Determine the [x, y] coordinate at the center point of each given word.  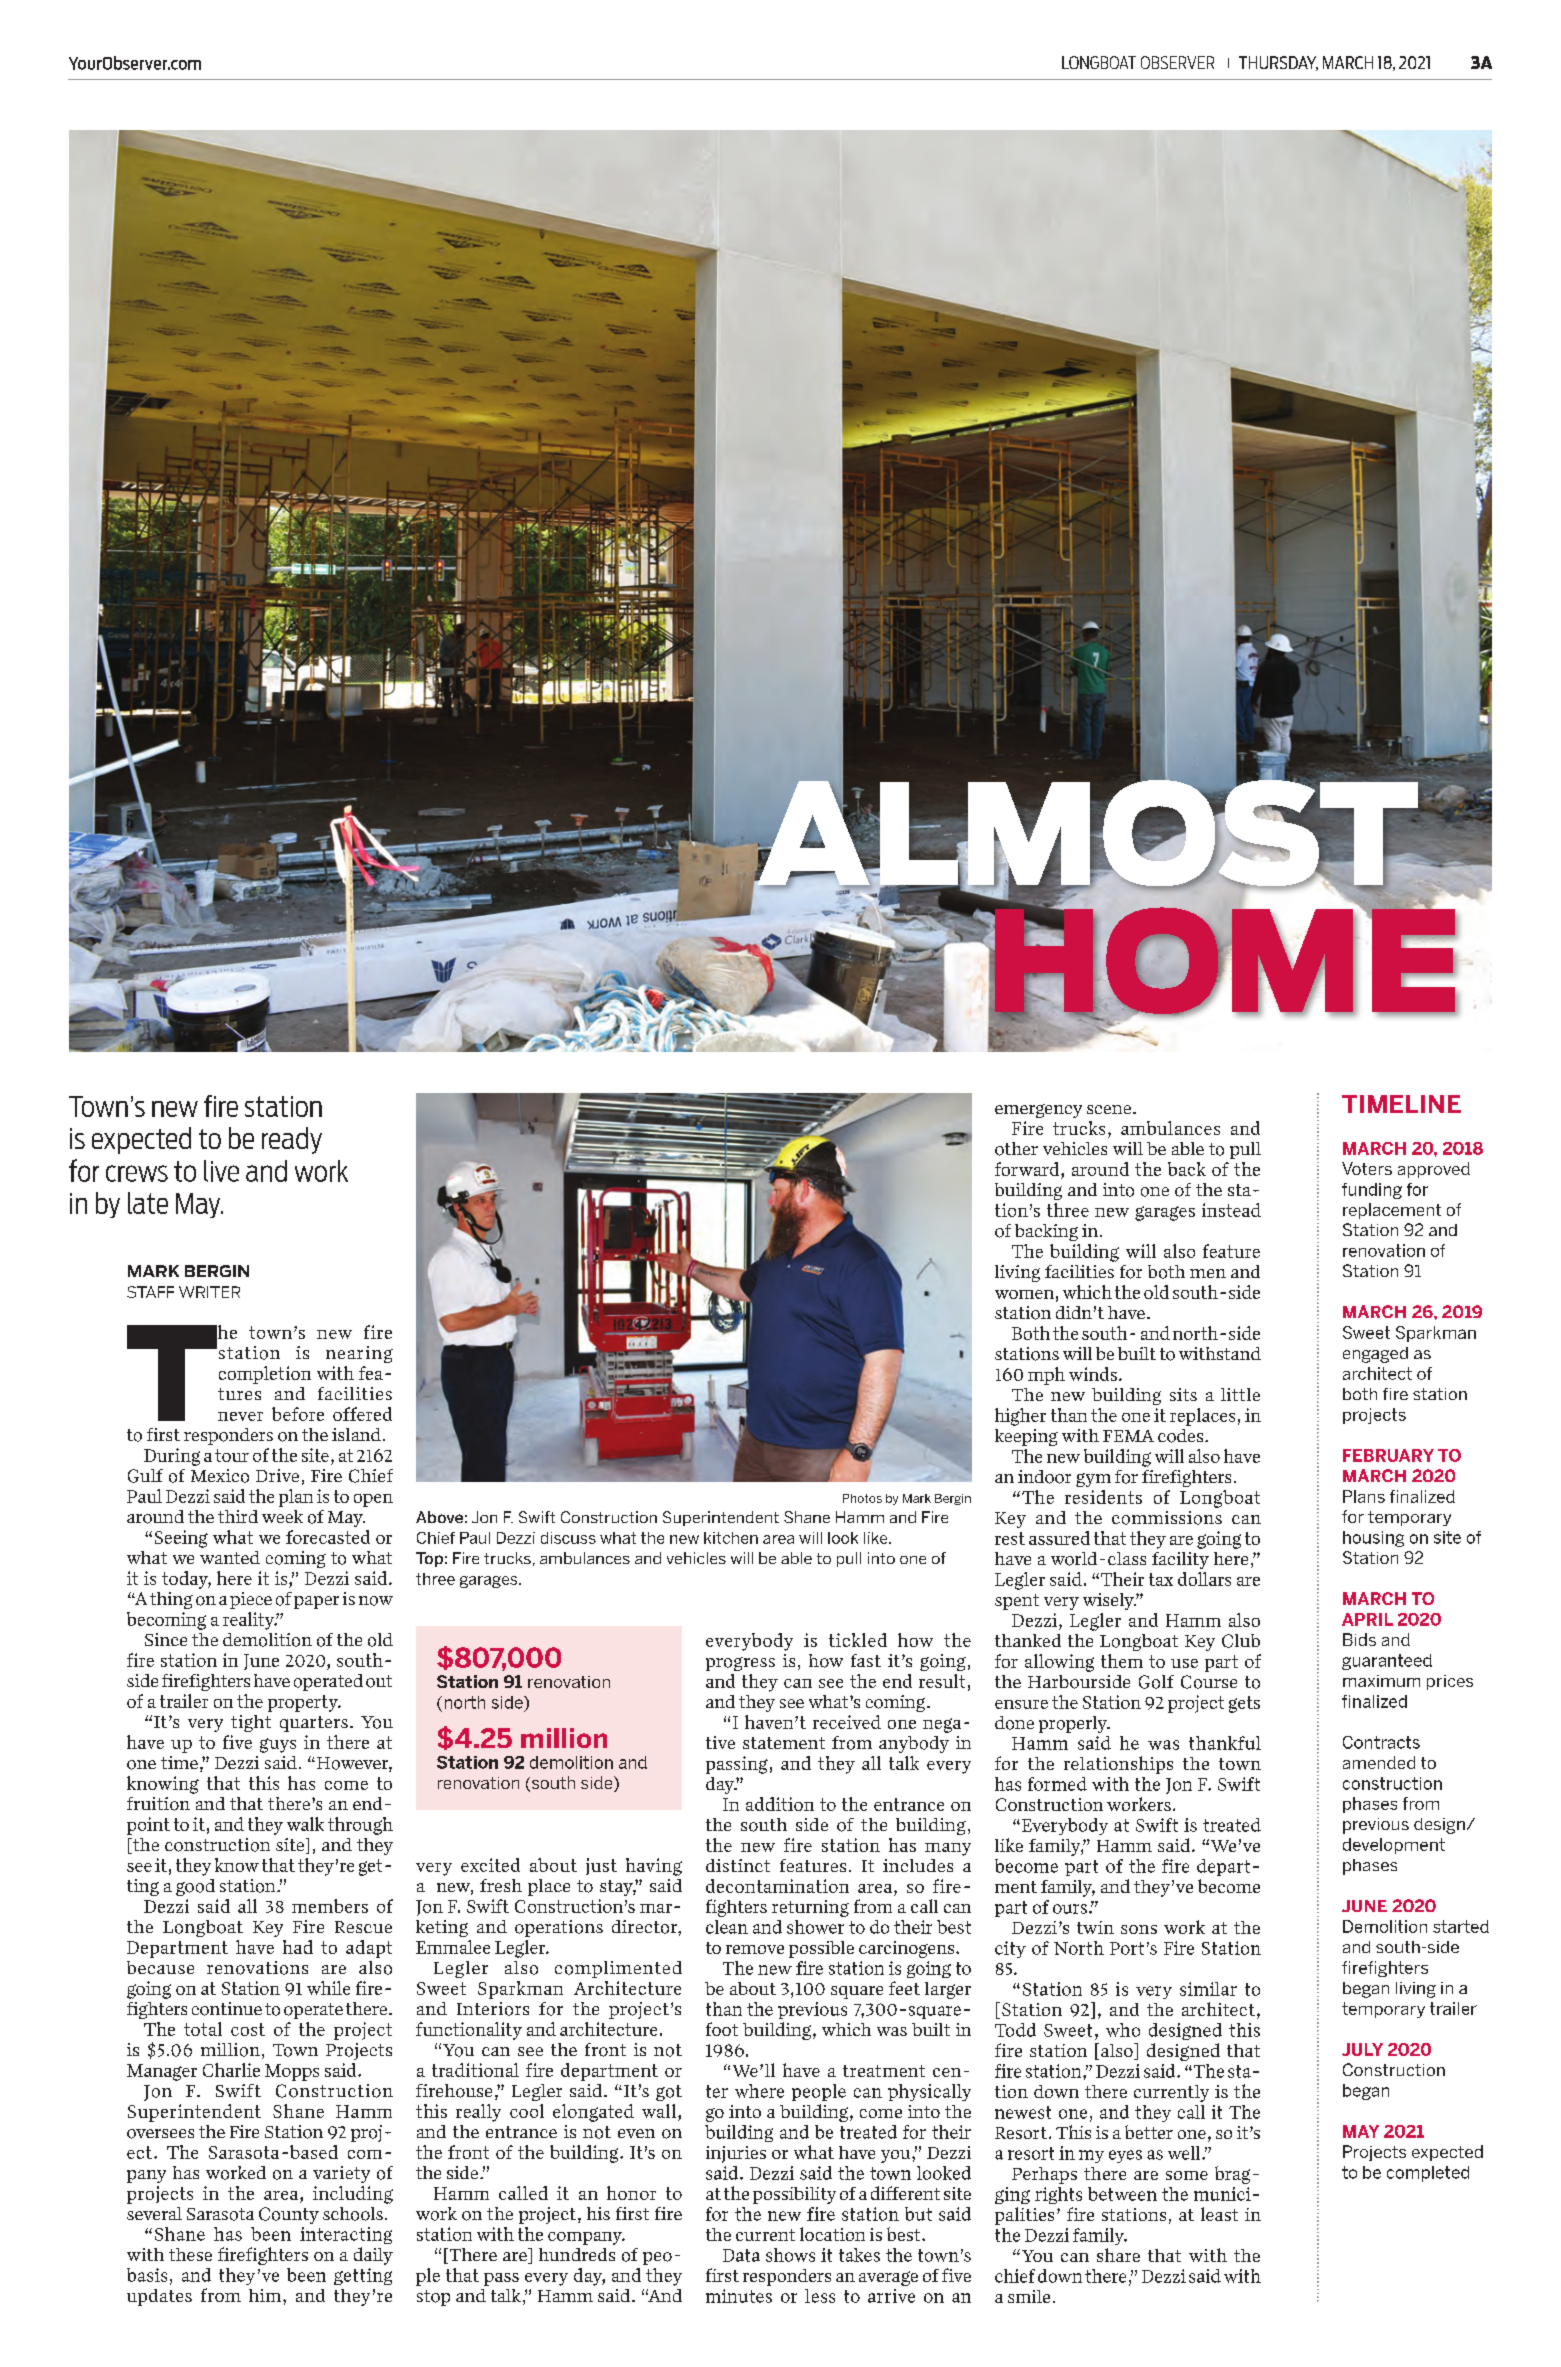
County [289, 2215]
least [1219, 2214]
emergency [1038, 1111]
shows [790, 2255]
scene [1109, 1109]
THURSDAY [1278, 63]
